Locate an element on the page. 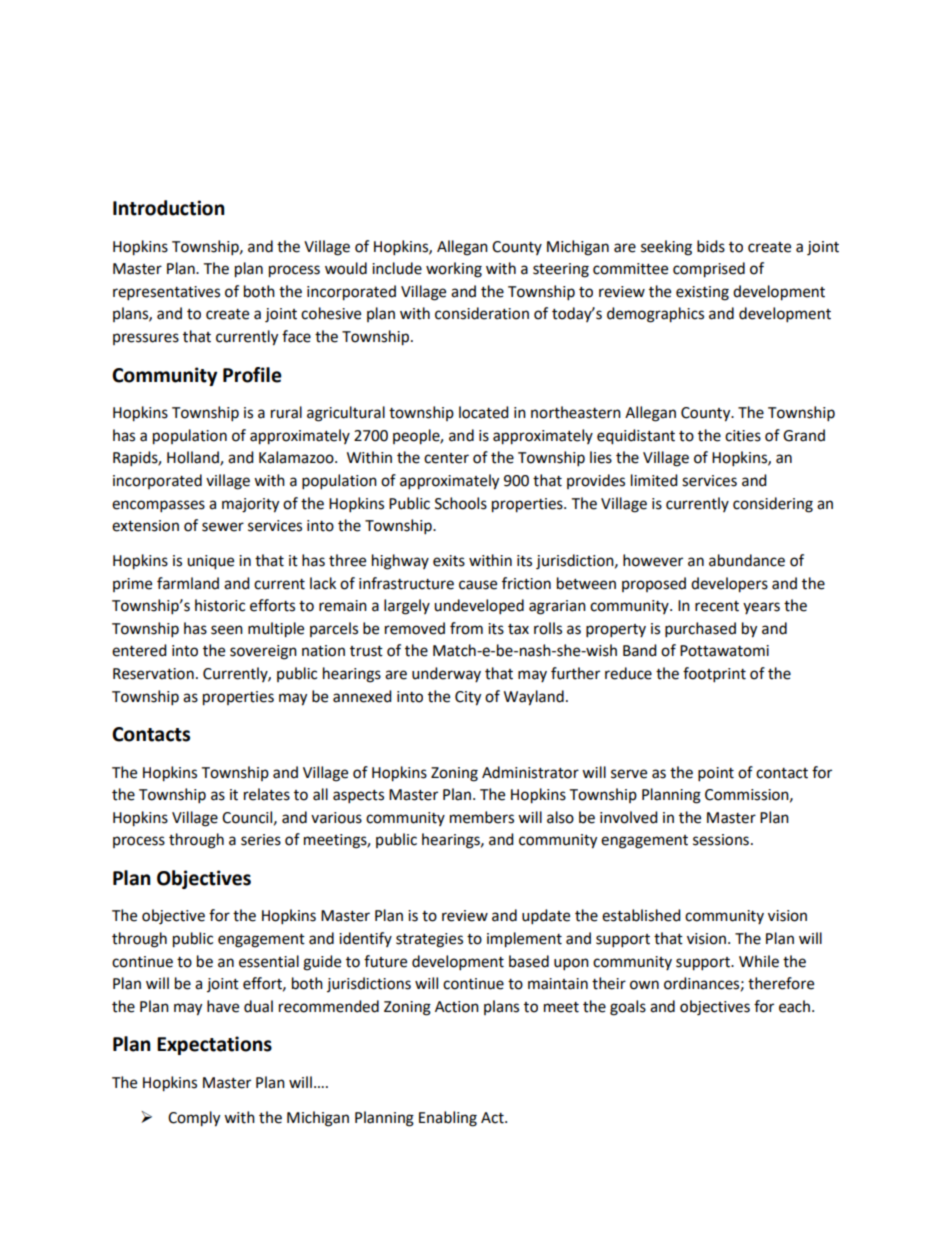  Enabling is located at coordinates (448, 1119).
